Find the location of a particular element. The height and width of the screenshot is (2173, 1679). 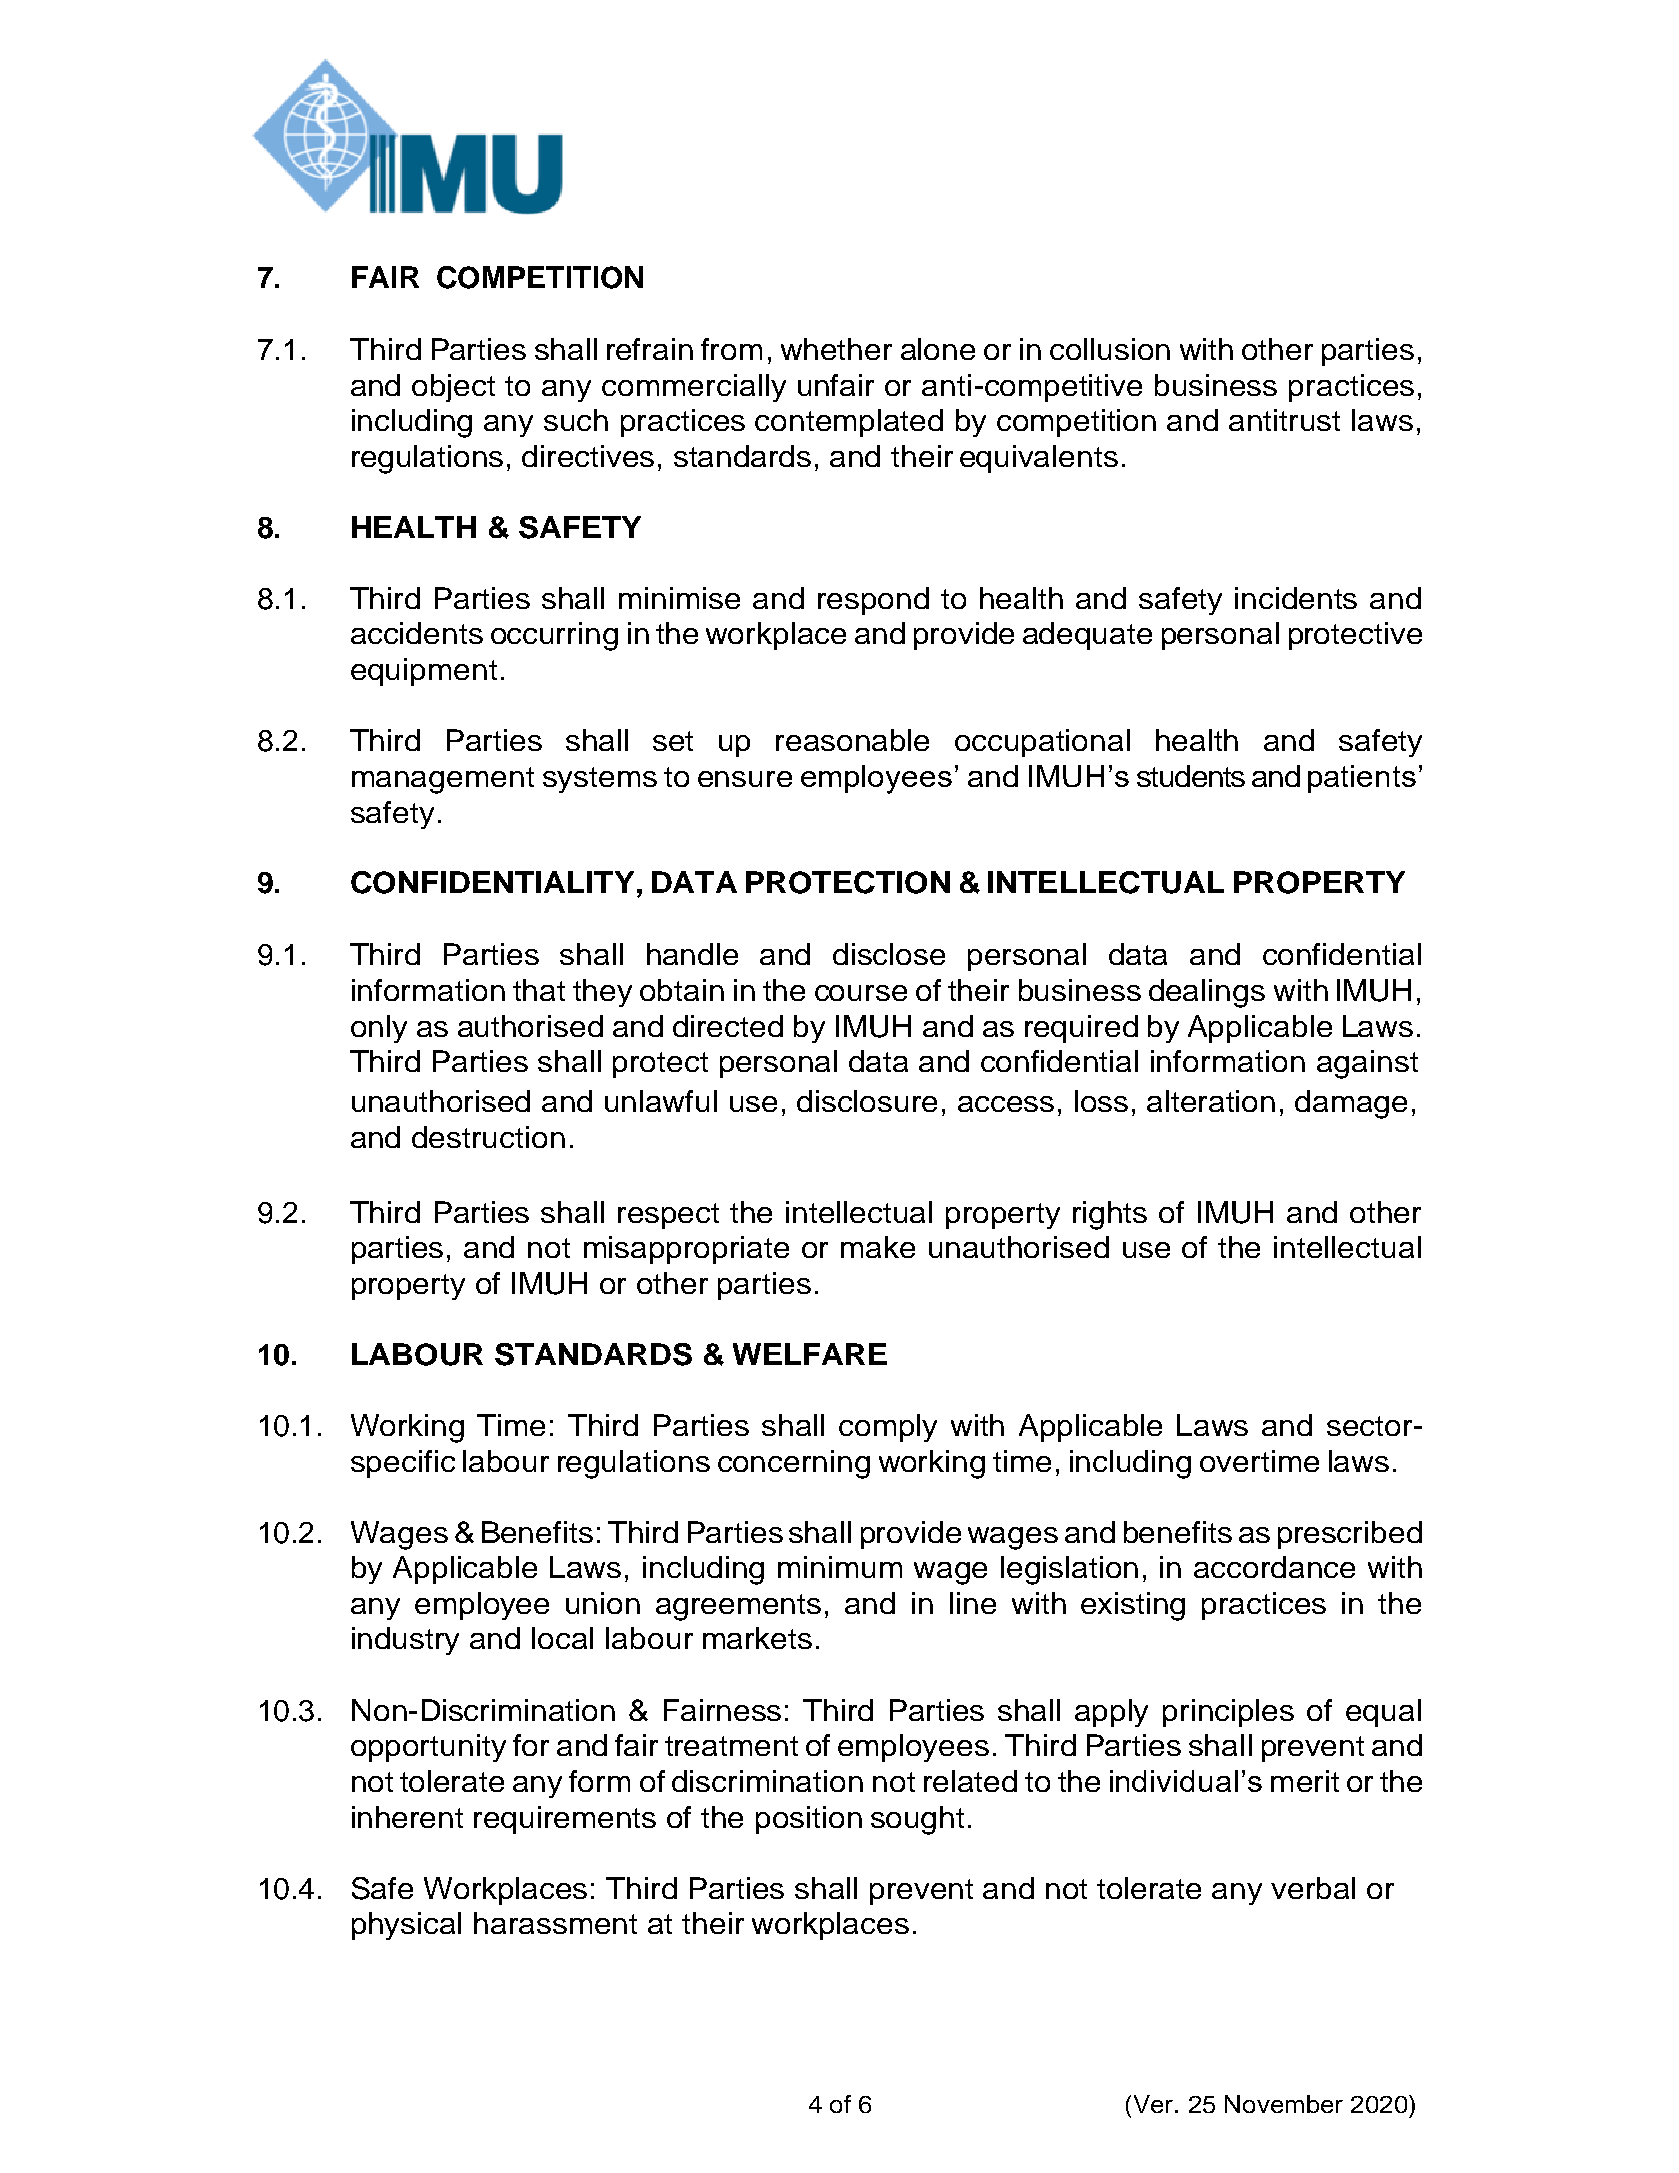

object is located at coordinates (453, 388).
